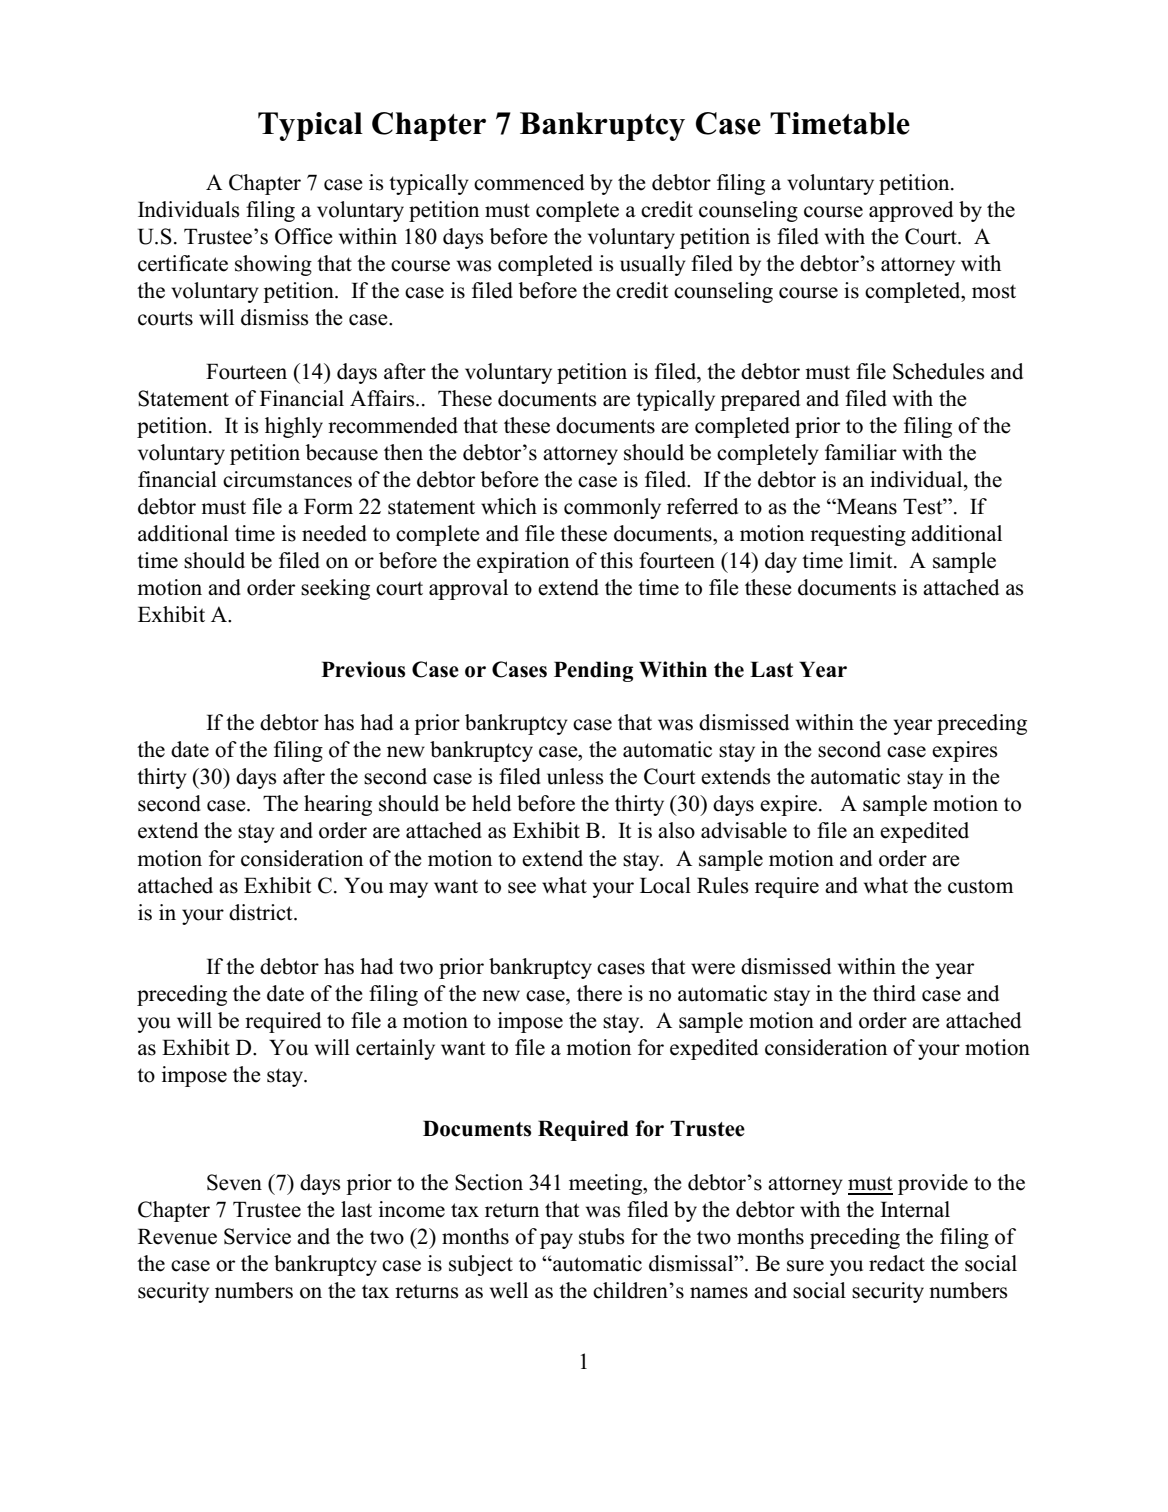 The width and height of the document is (1168, 1512). I want to click on district, so click(262, 912).
